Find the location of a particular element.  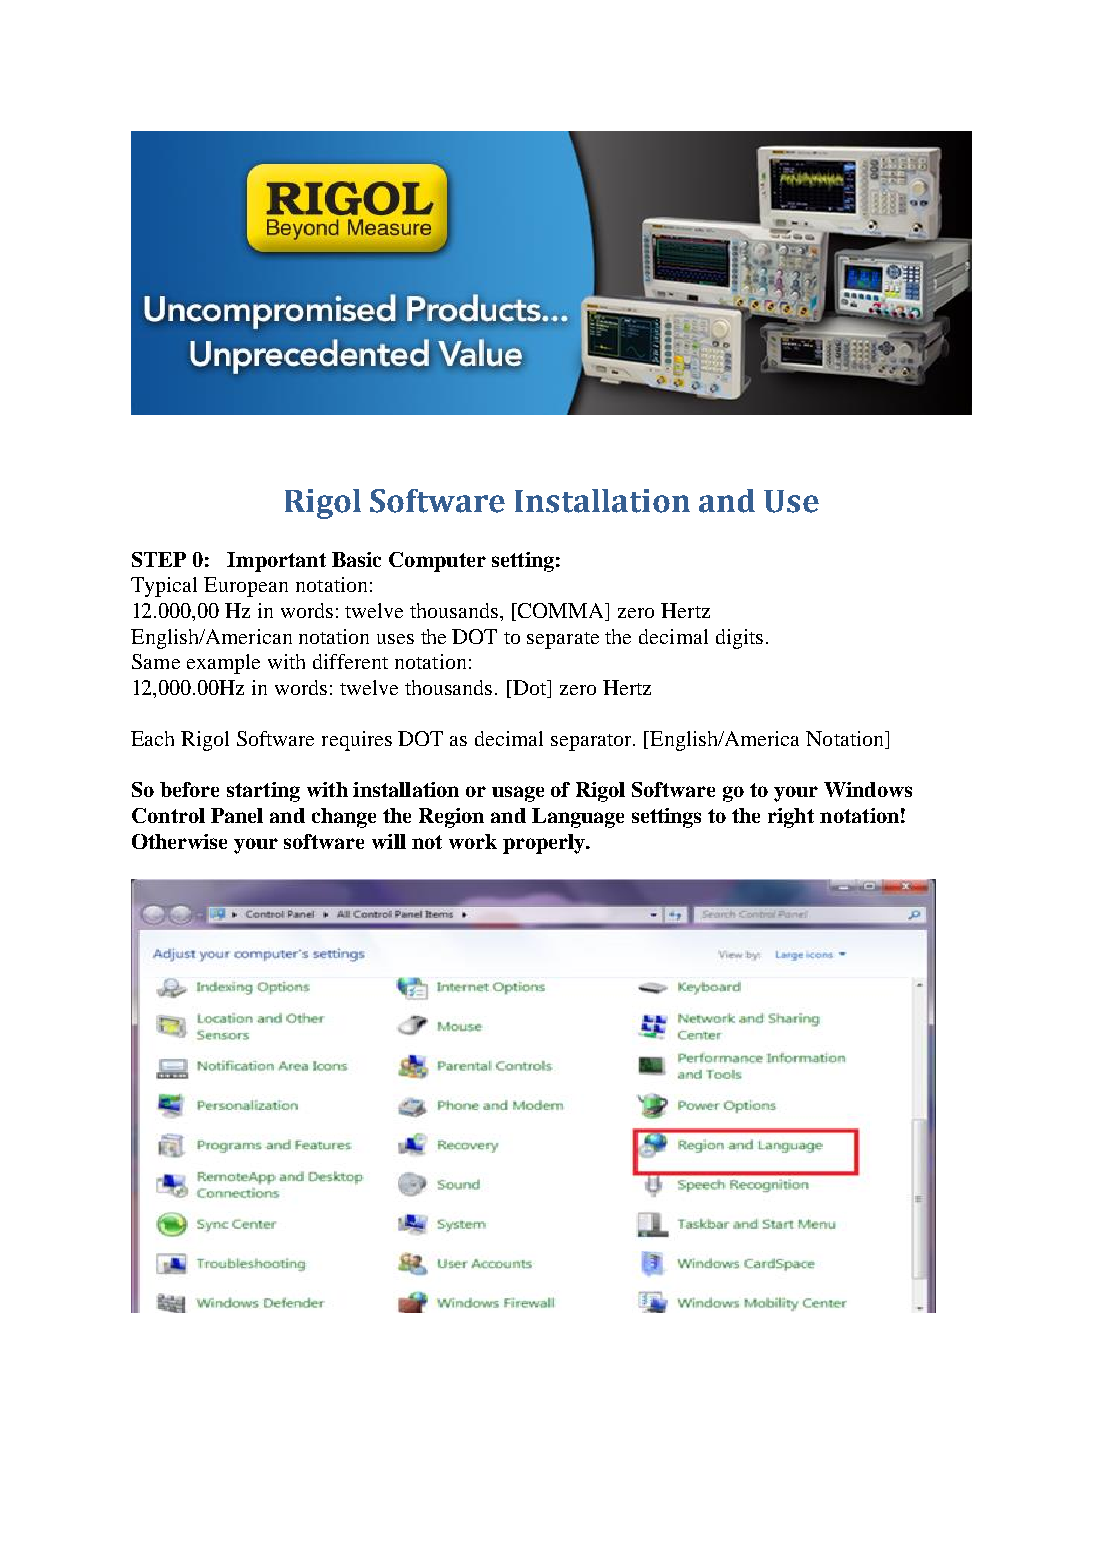

COMMA is located at coordinates (561, 612).
